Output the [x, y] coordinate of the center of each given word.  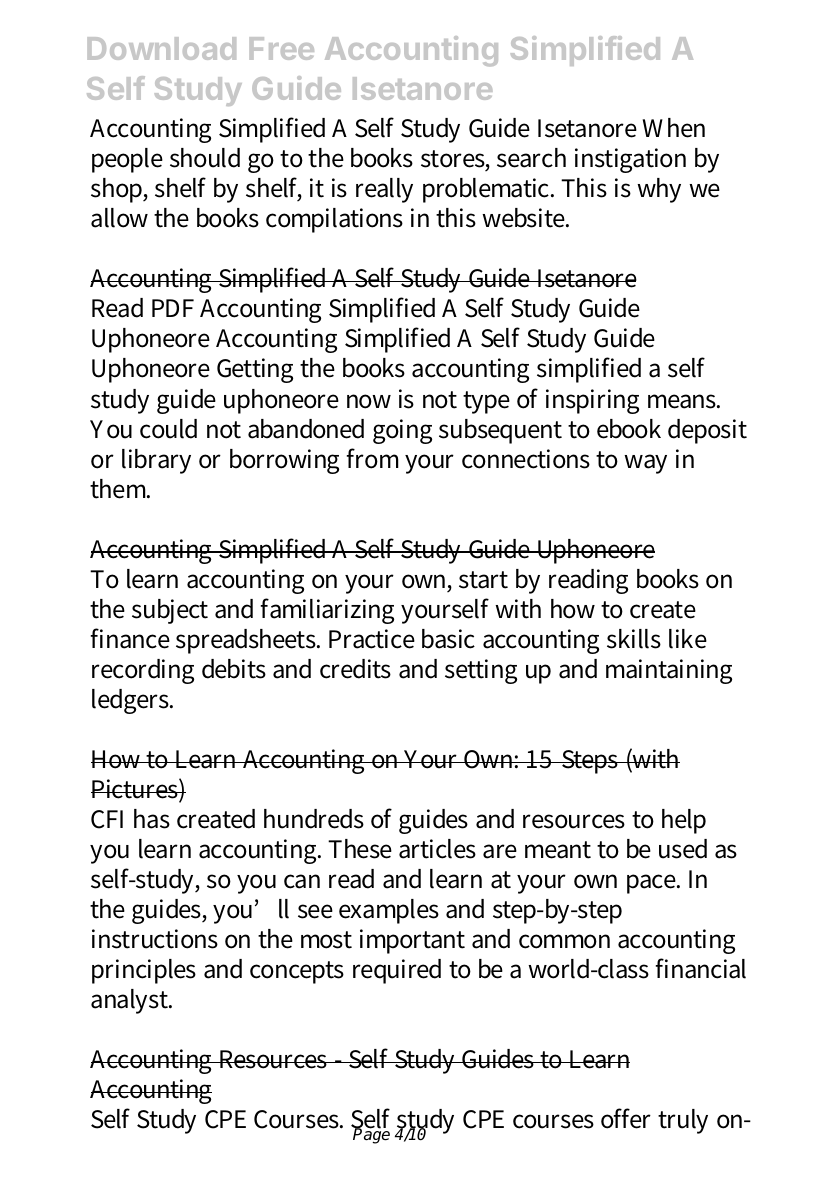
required [397, 971]
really [384, 190]
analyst [131, 1001]
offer [626, 1118]
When [674, 128]
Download [161, 48]
